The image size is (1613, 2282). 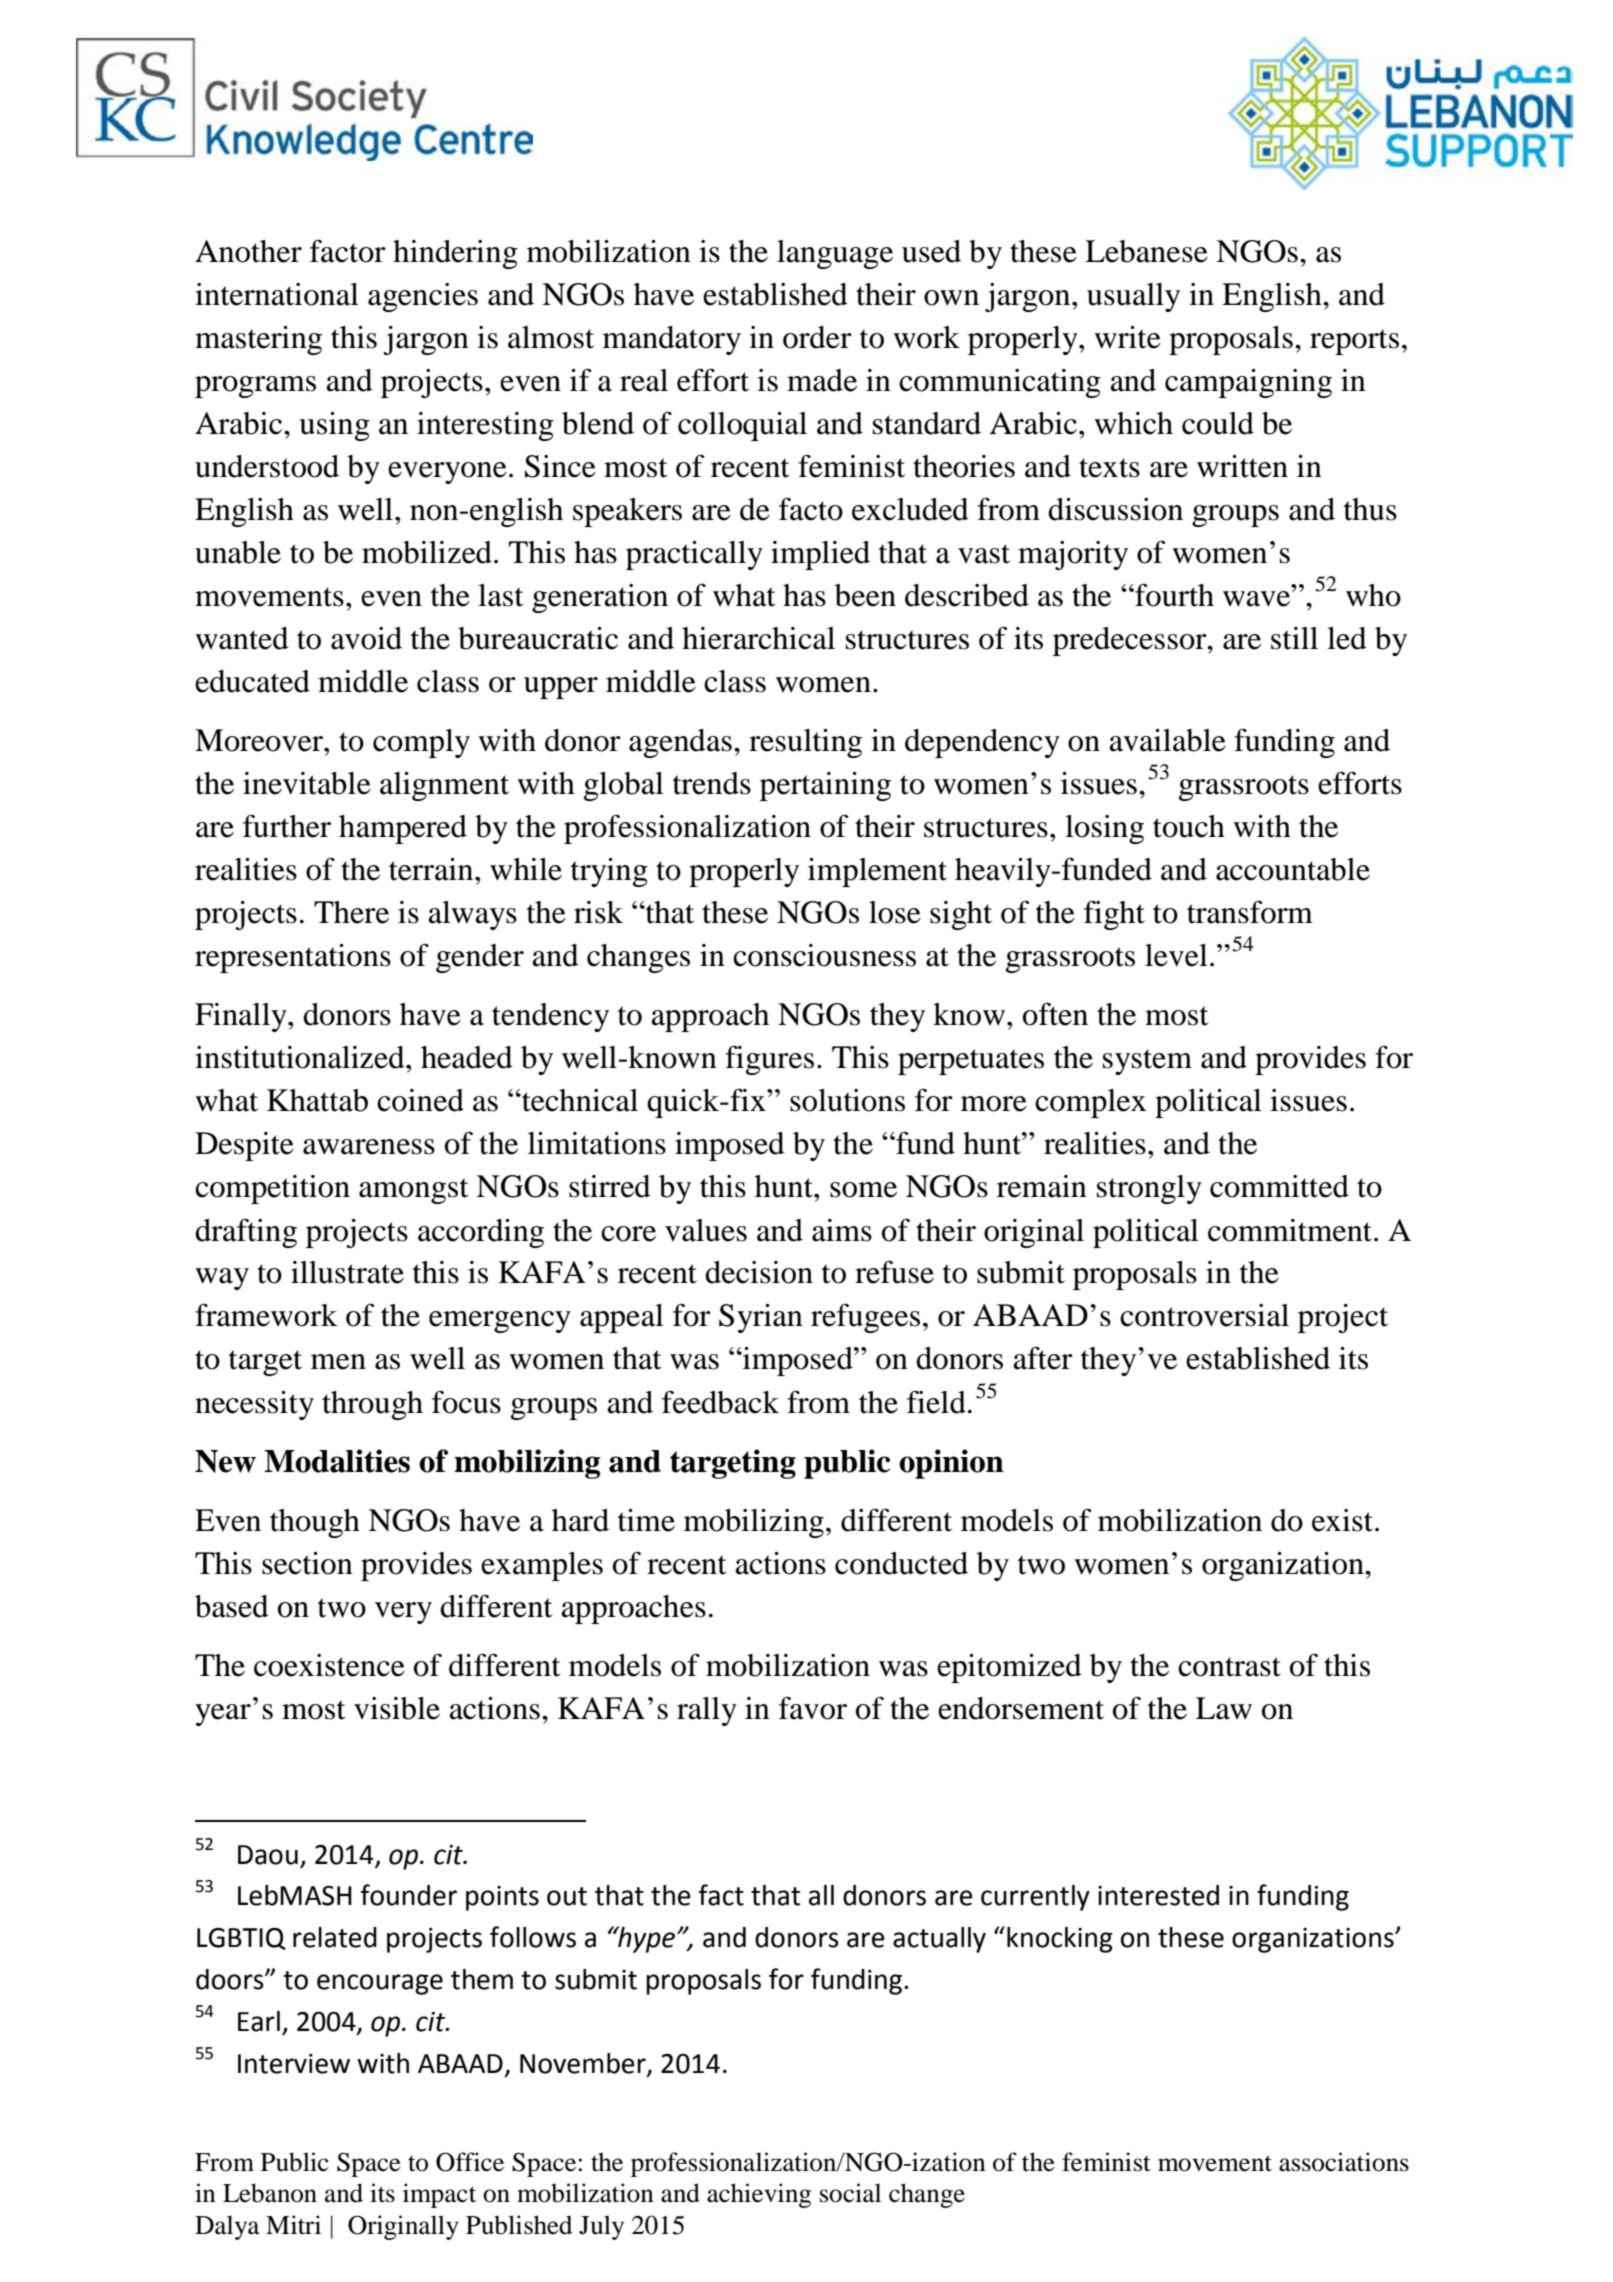 What do you see at coordinates (813, 1708) in the page?
I see `favor` at bounding box center [813, 1708].
